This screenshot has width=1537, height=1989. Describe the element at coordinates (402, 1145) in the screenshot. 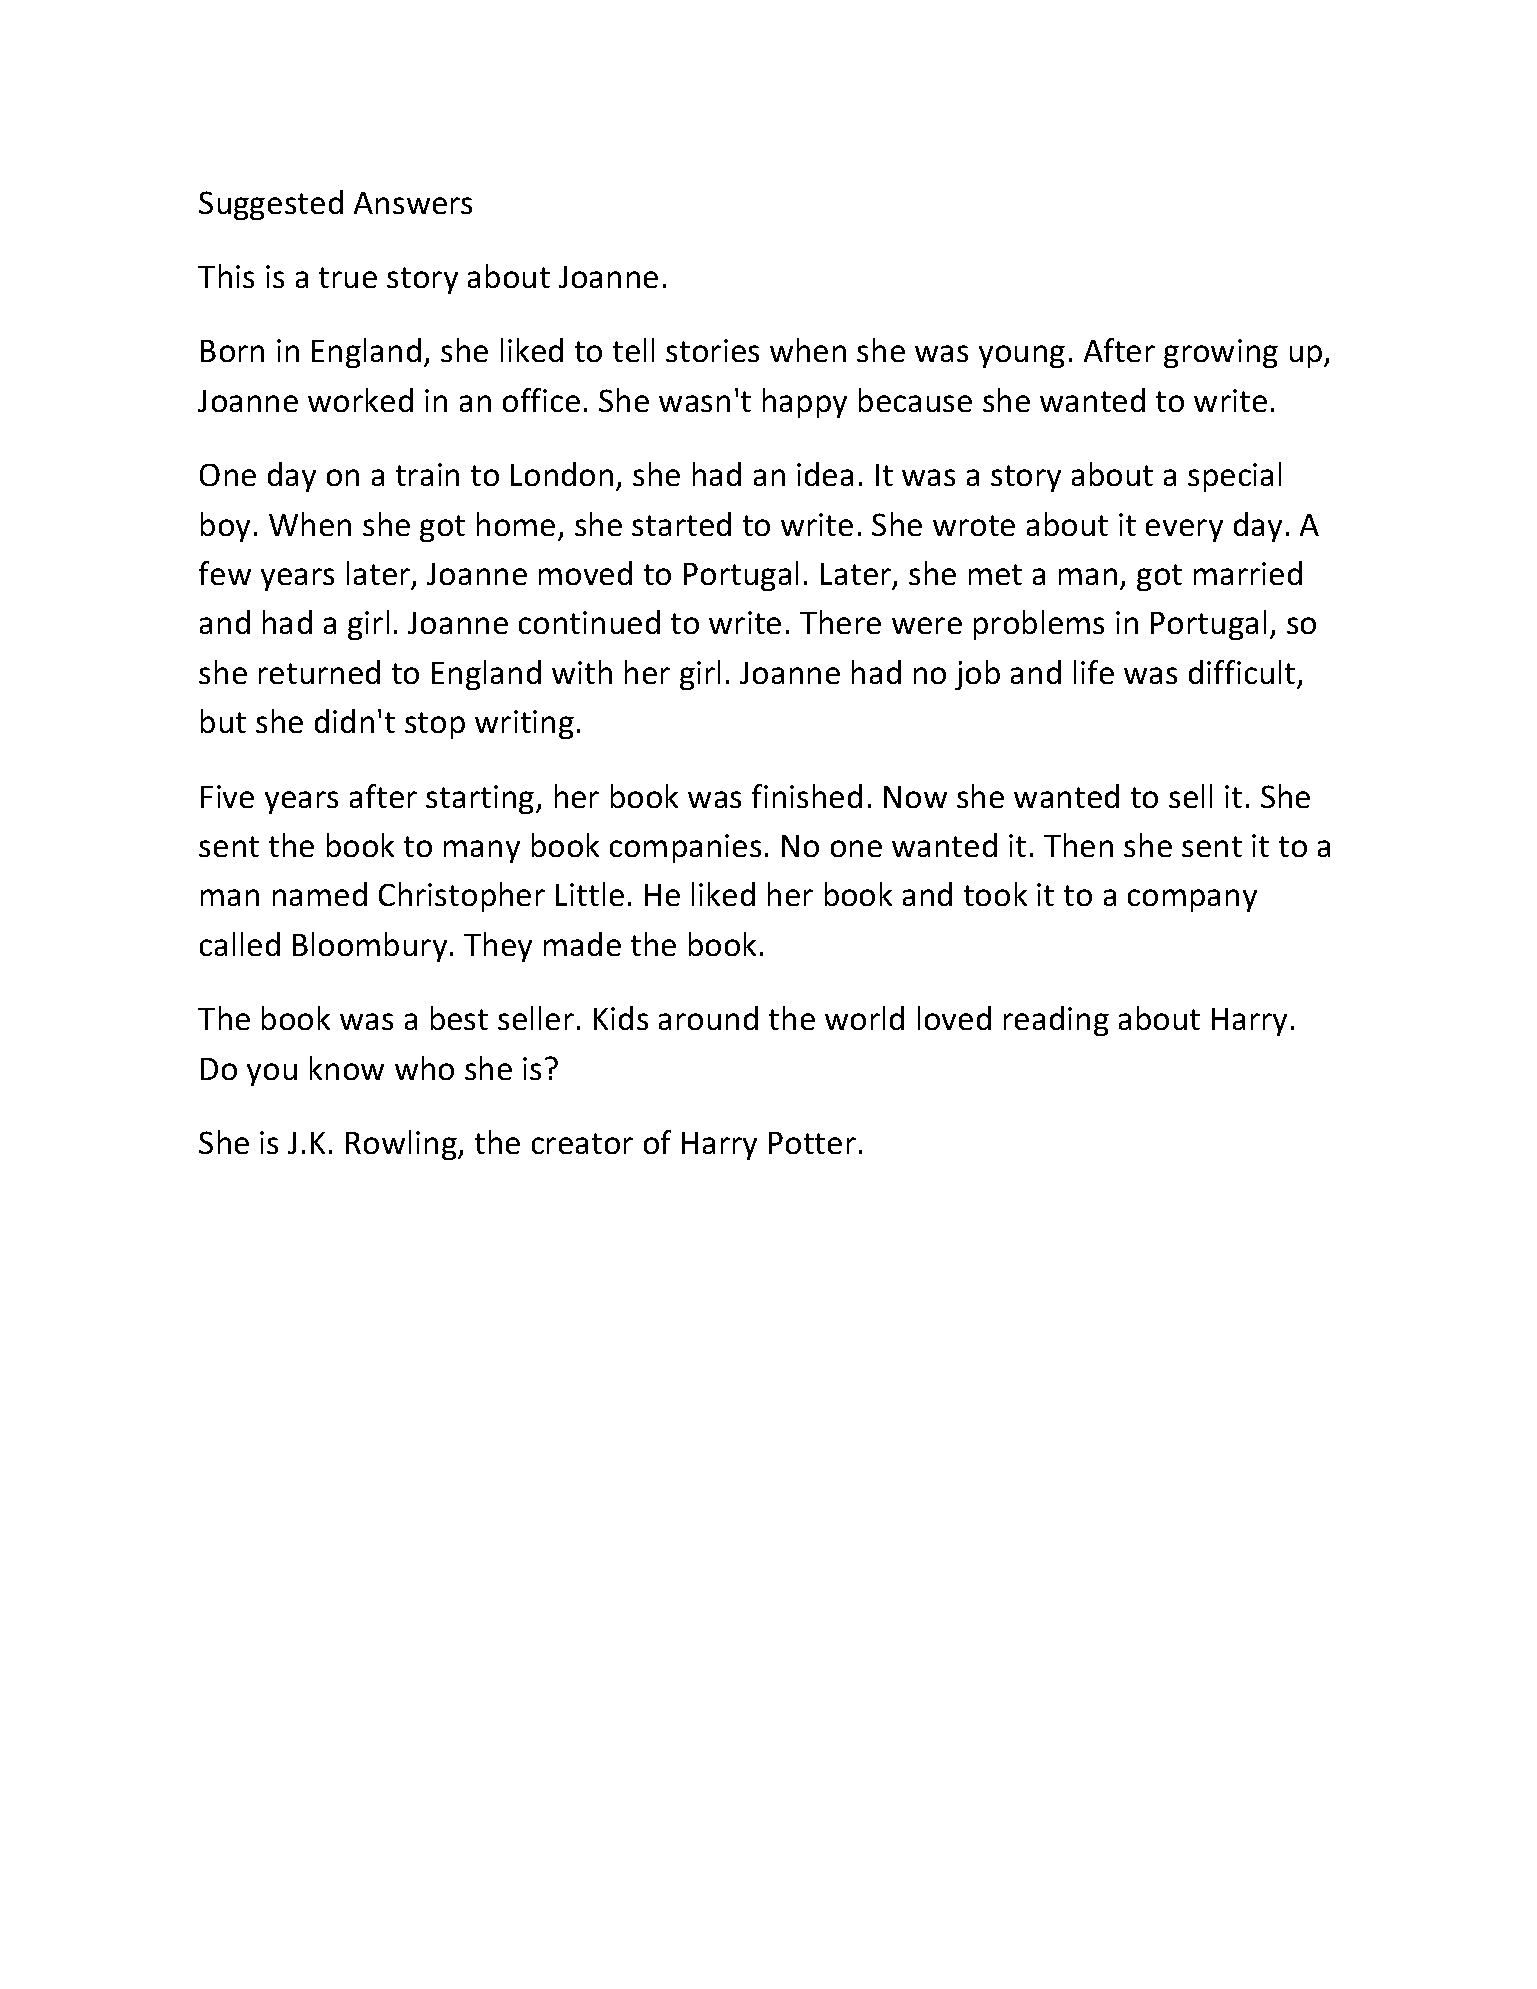

I see `Rowling` at that location.
